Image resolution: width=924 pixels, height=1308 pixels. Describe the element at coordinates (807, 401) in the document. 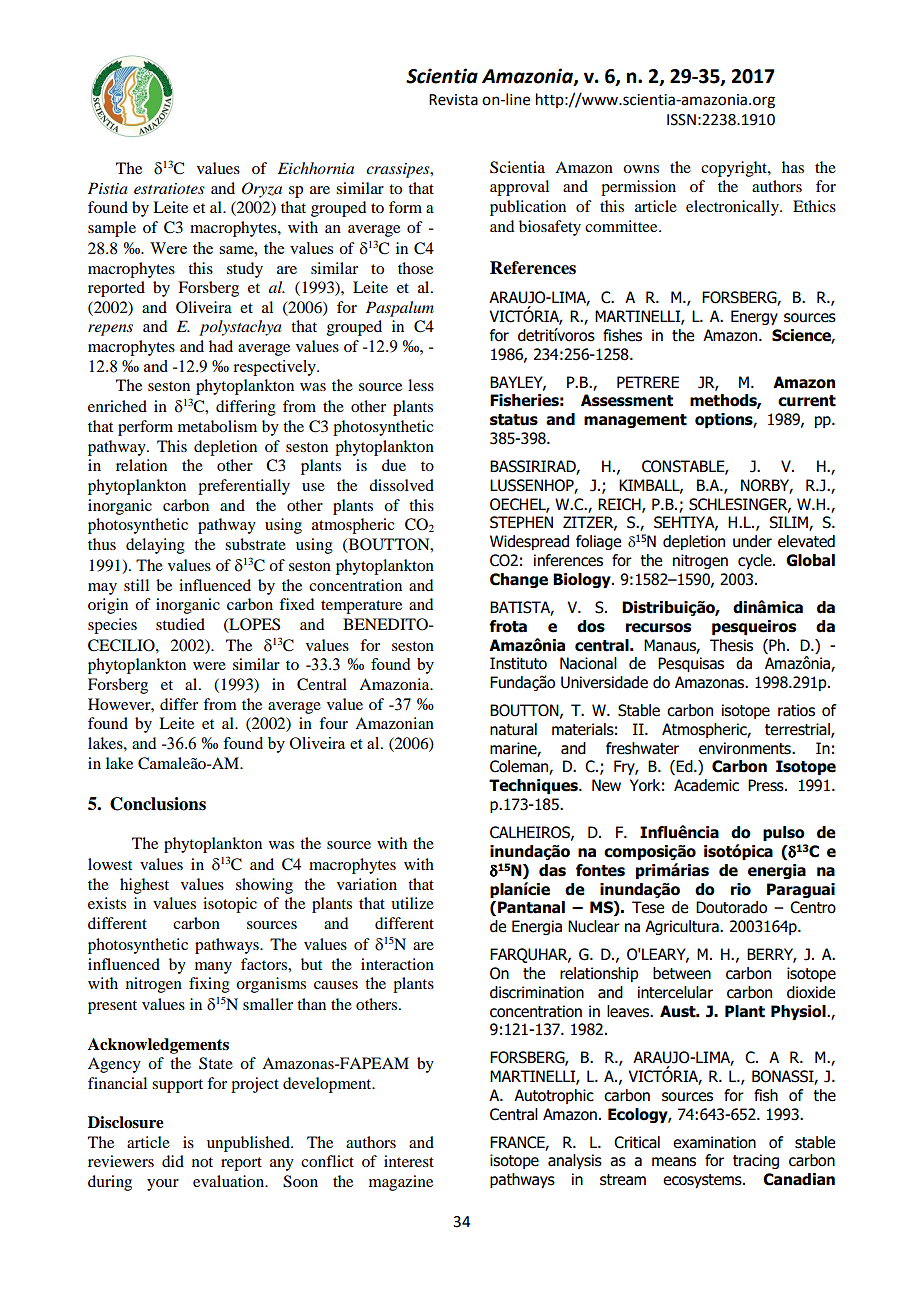

I see `current` at that location.
